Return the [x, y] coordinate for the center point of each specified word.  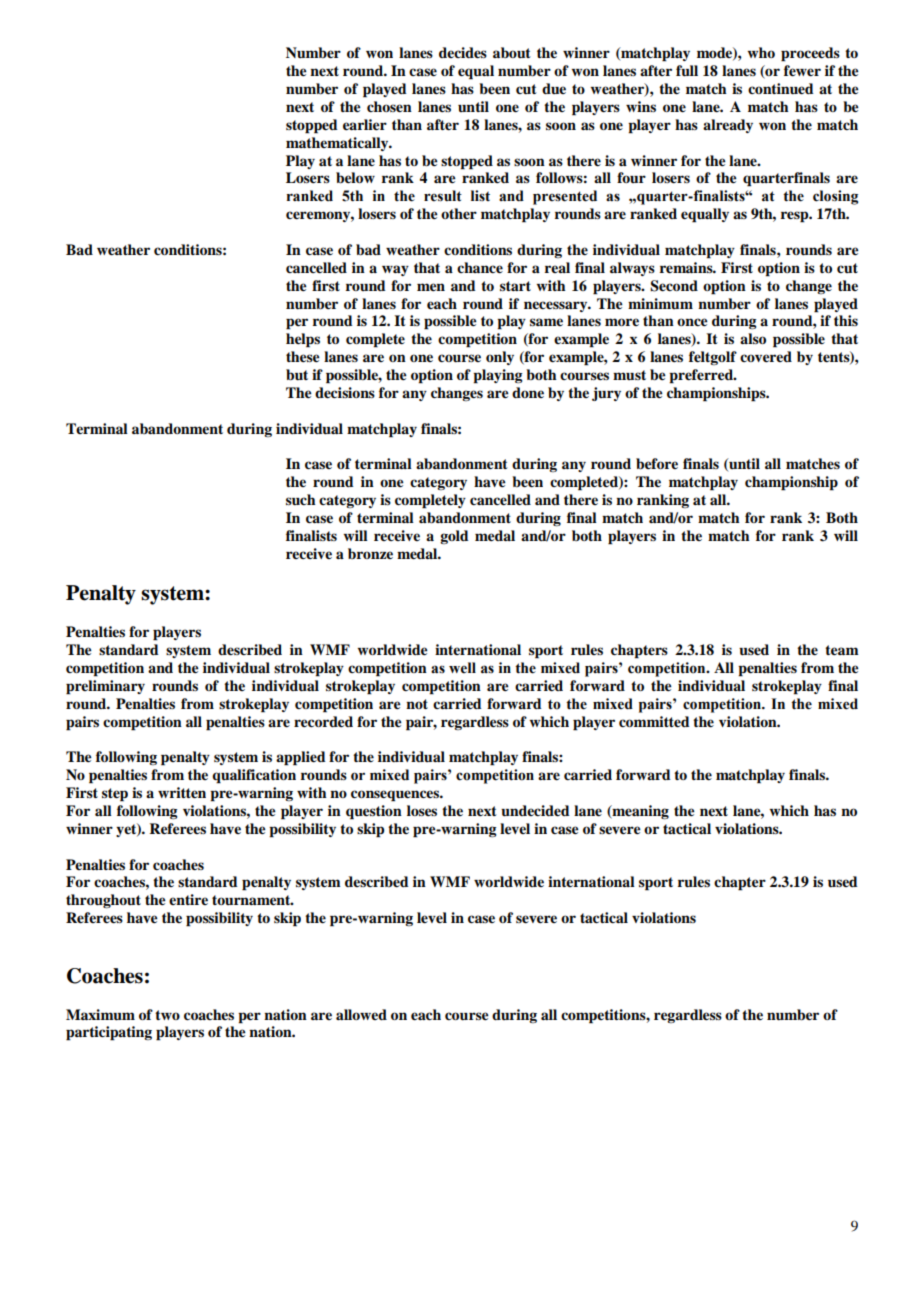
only [500, 358]
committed [654, 722]
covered [766, 356]
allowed [361, 1014]
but [297, 375]
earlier [365, 124]
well [462, 668]
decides [463, 53]
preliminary [105, 687]
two [167, 1015]
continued [781, 89]
